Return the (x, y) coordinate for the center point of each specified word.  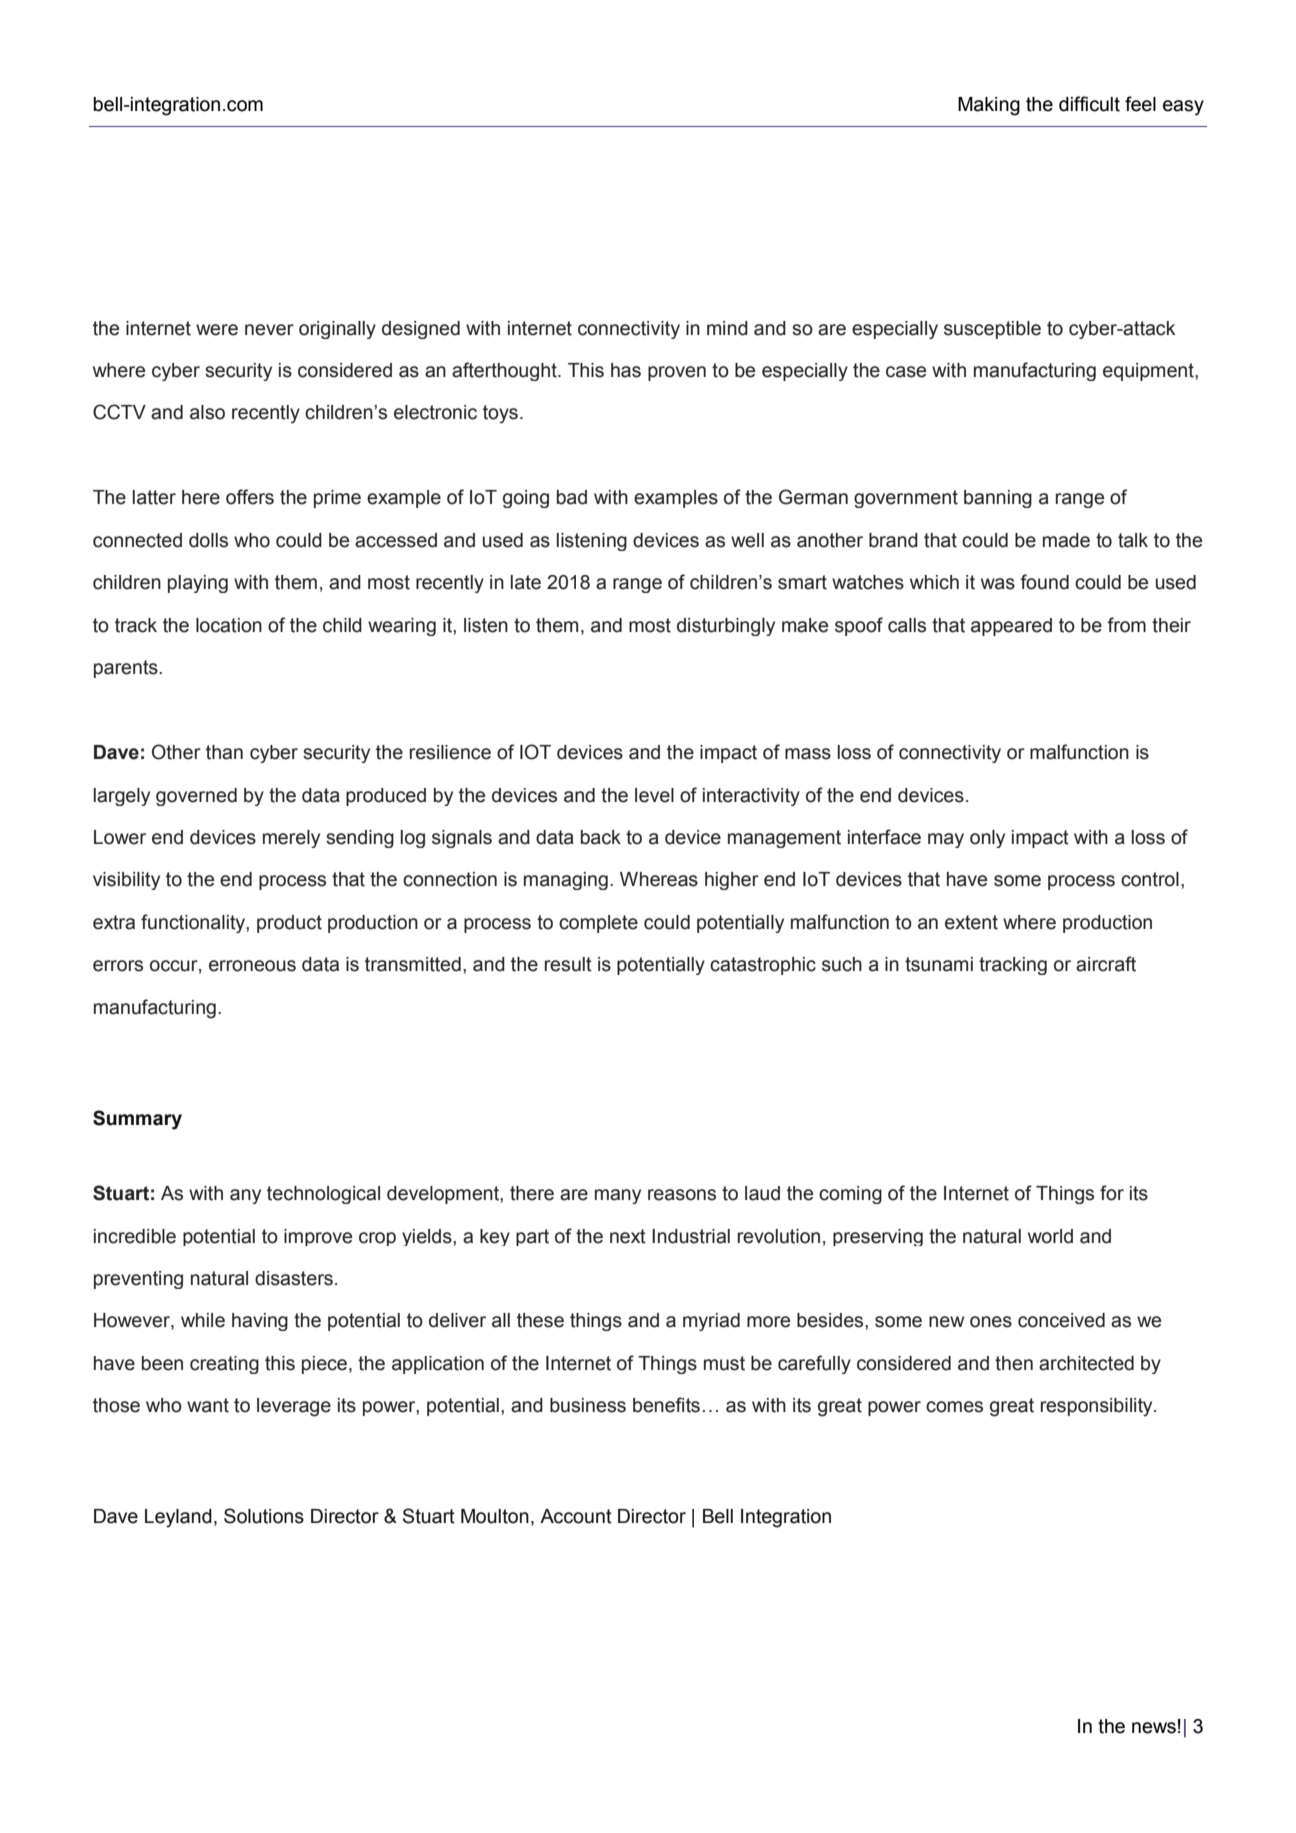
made (1066, 540)
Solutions (264, 1516)
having (260, 1322)
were (217, 330)
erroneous (252, 966)
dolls (208, 540)
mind (727, 328)
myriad (711, 1322)
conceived (1061, 1320)
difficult (1089, 104)
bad (572, 497)
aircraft (1106, 964)
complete (598, 924)
